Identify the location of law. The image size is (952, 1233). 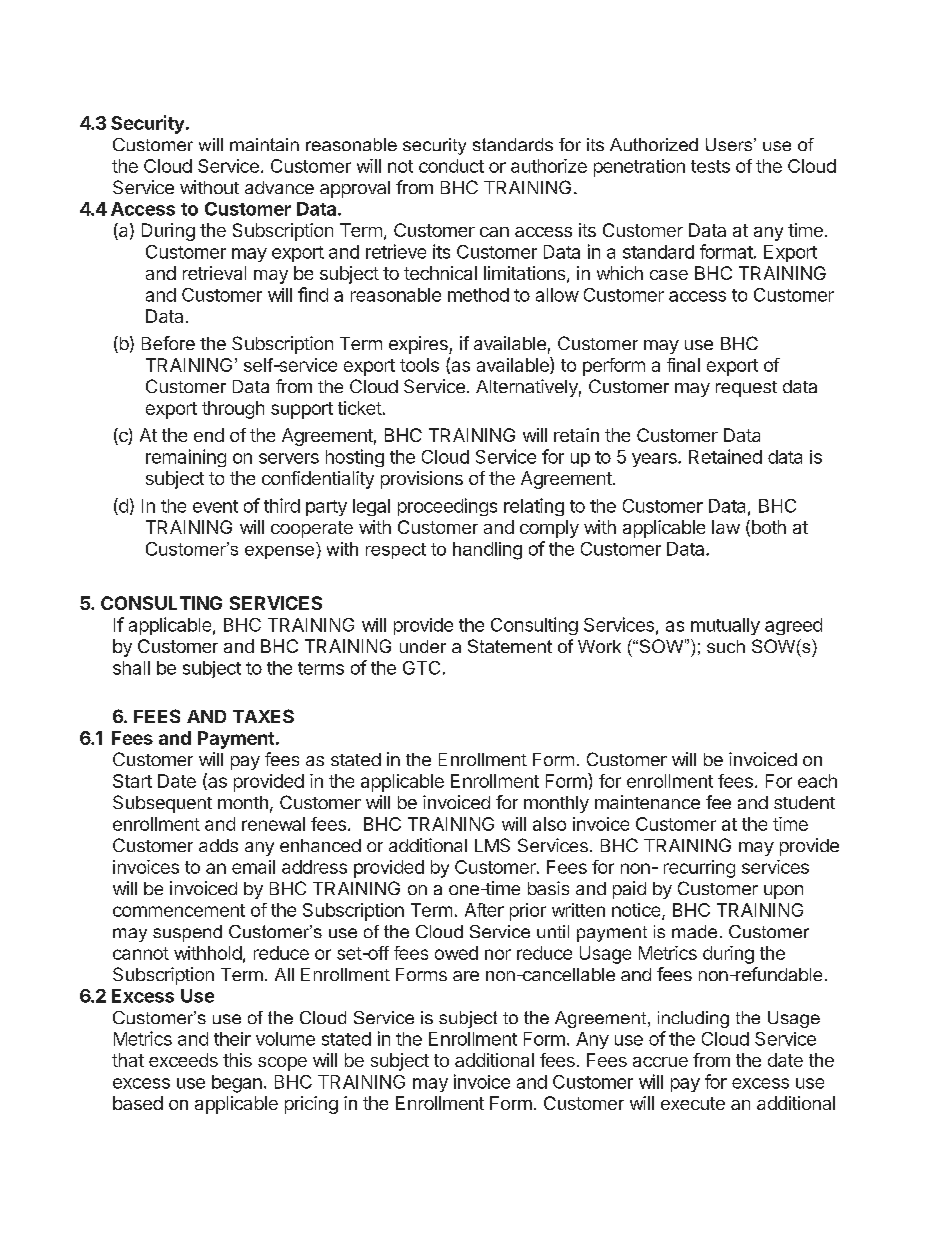
(726, 527).
